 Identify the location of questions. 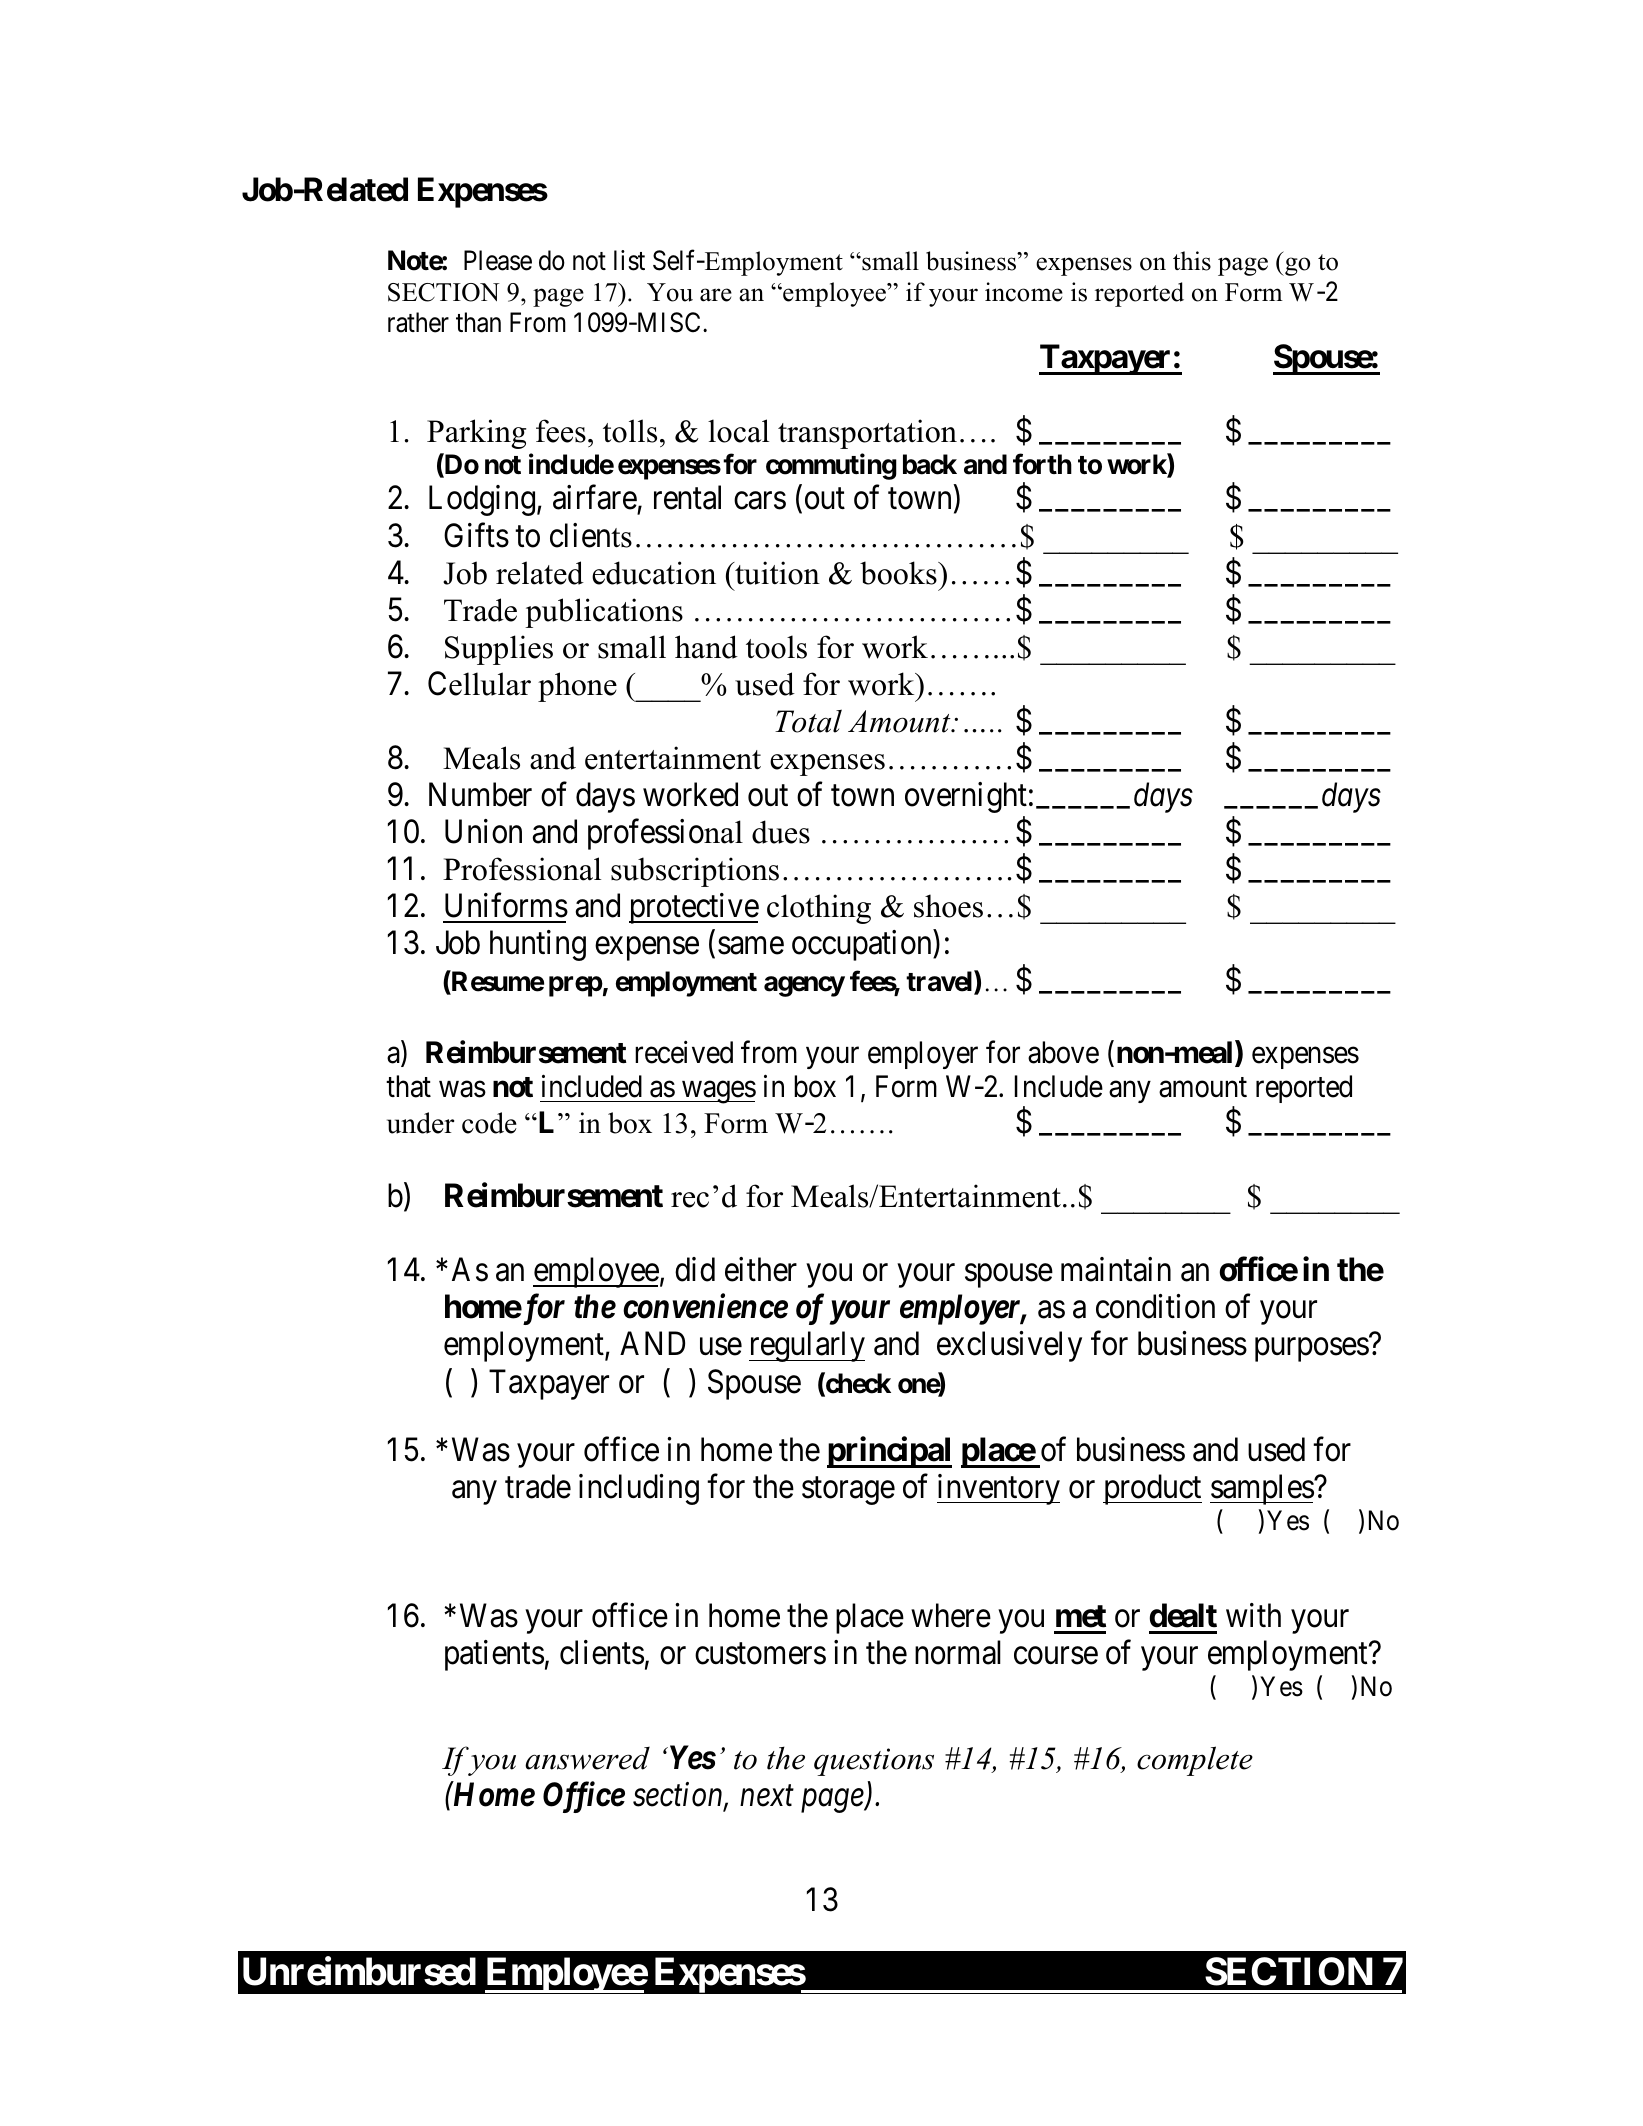
(874, 1762).
